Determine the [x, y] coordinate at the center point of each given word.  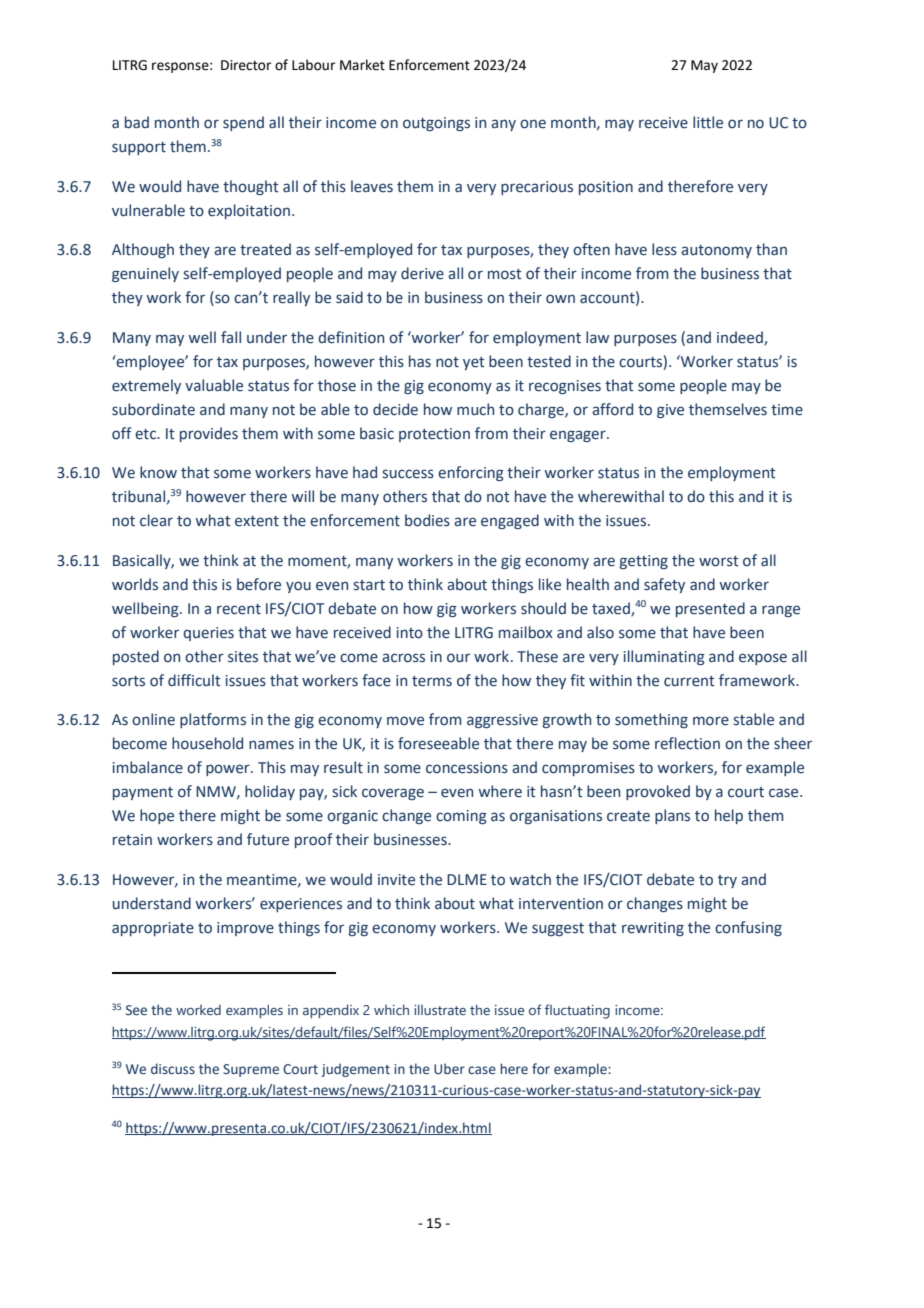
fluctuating [577, 1011]
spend [243, 123]
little [708, 122]
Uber [449, 1068]
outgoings [436, 124]
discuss [173, 1068]
